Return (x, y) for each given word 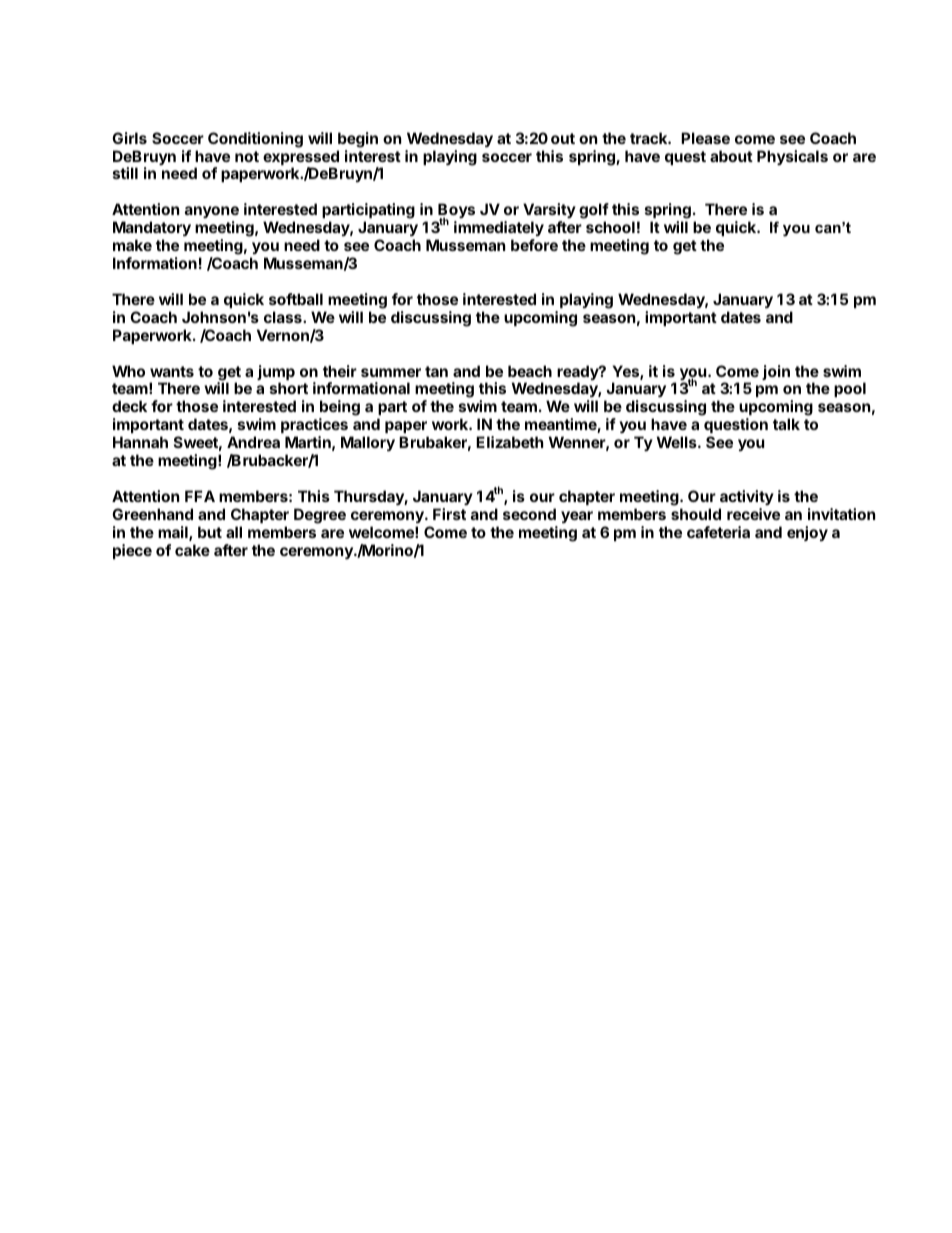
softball (296, 299)
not (247, 156)
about (731, 156)
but (210, 532)
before (534, 245)
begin (358, 140)
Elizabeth (509, 442)
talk (786, 424)
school (610, 227)
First (449, 514)
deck (129, 406)
